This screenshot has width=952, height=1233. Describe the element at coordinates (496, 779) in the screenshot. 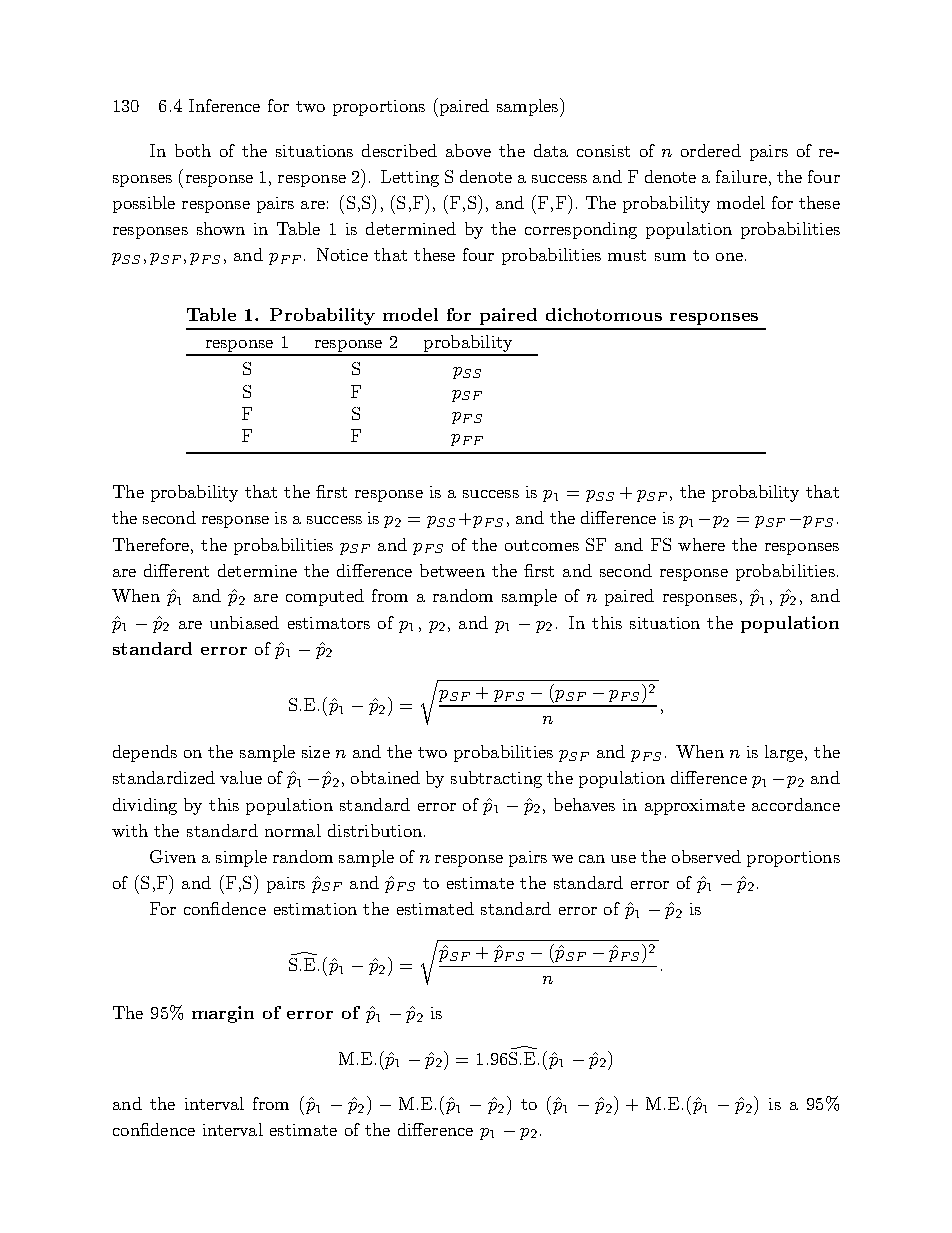

I see `subtracting` at that location.
